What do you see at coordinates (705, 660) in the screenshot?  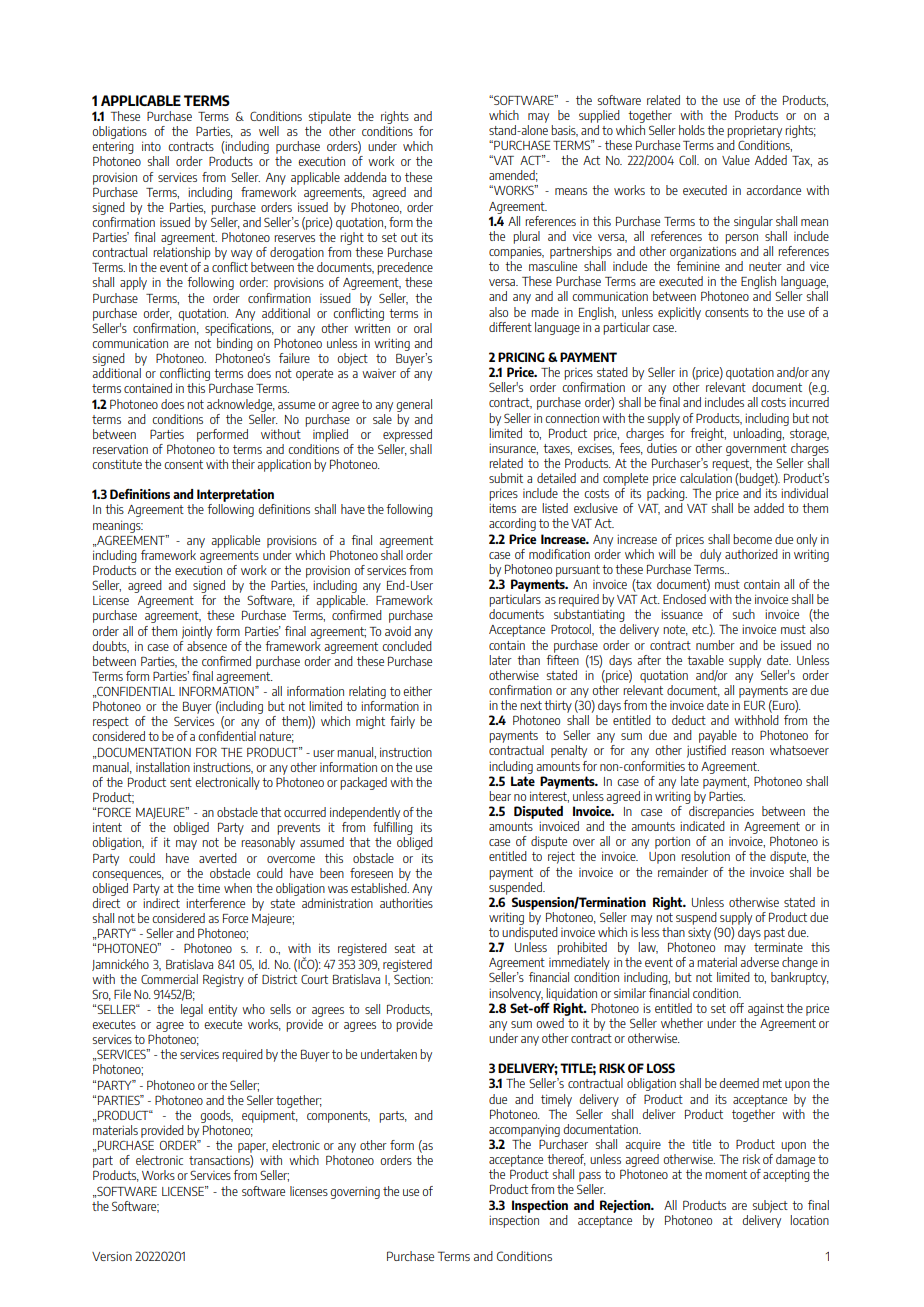 I see `taxable` at bounding box center [705, 660].
